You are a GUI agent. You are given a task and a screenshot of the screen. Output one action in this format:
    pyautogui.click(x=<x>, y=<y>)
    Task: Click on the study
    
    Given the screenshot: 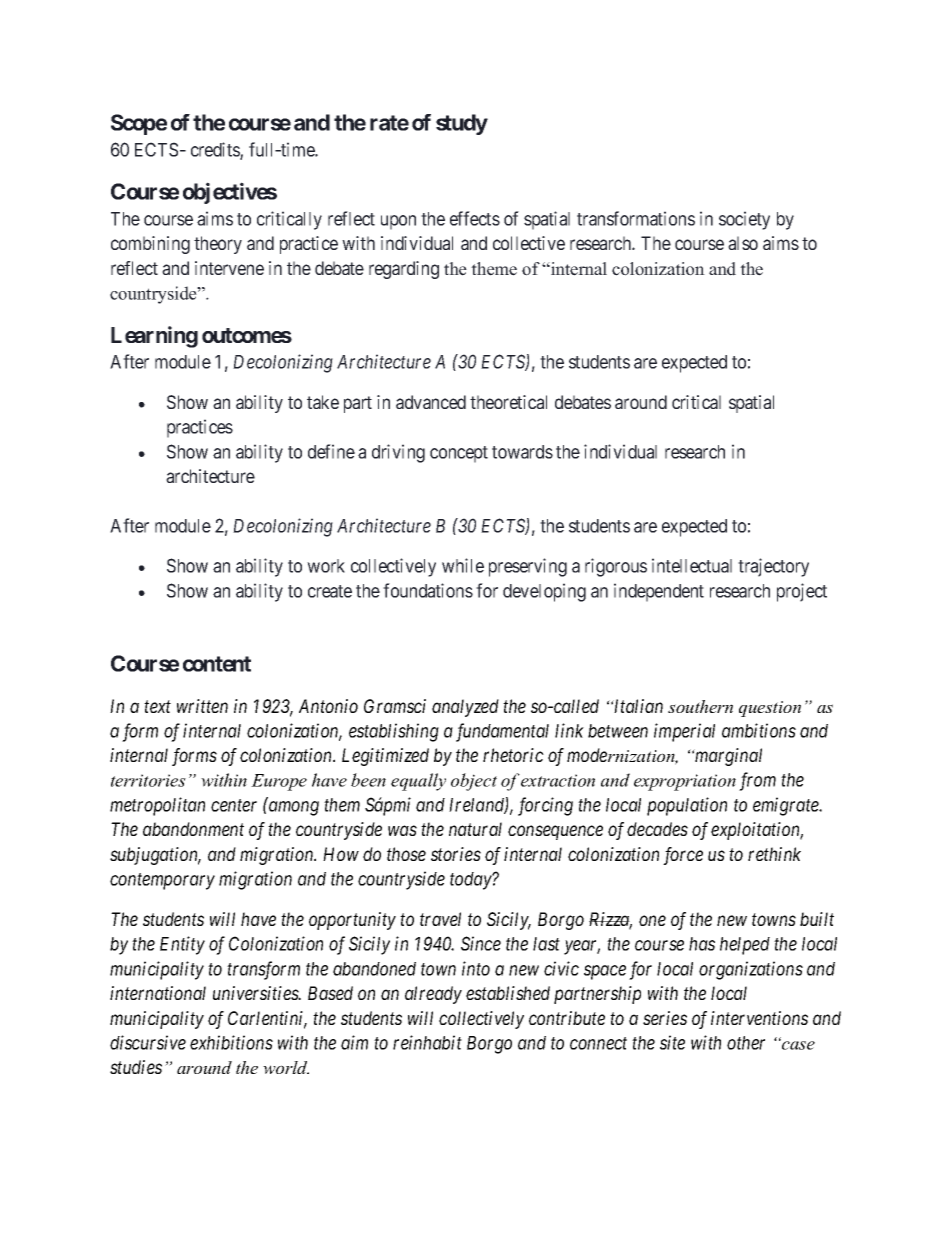 What is the action you would take?
    pyautogui.click(x=462, y=124)
